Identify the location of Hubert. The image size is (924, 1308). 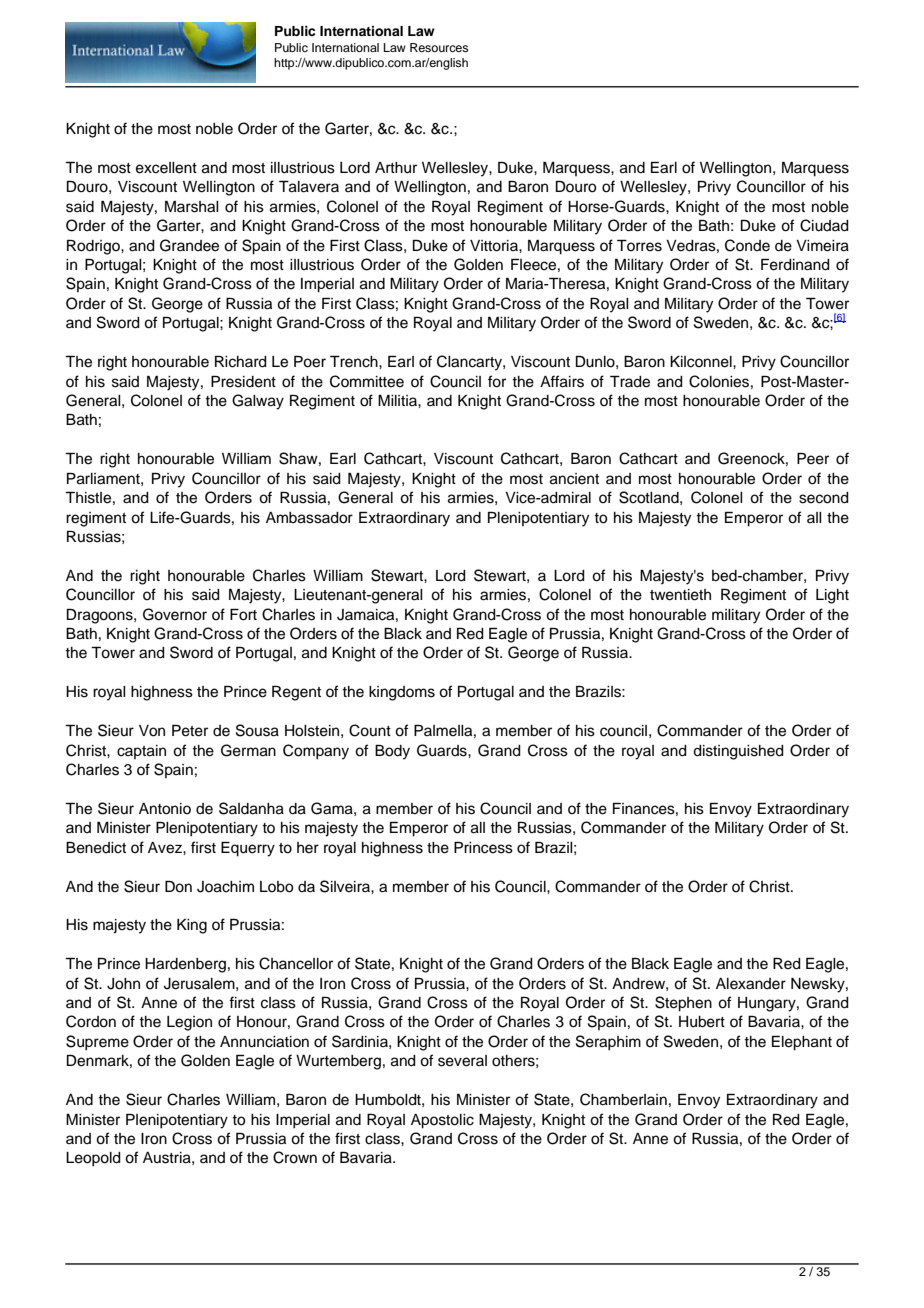
(702, 1022).
